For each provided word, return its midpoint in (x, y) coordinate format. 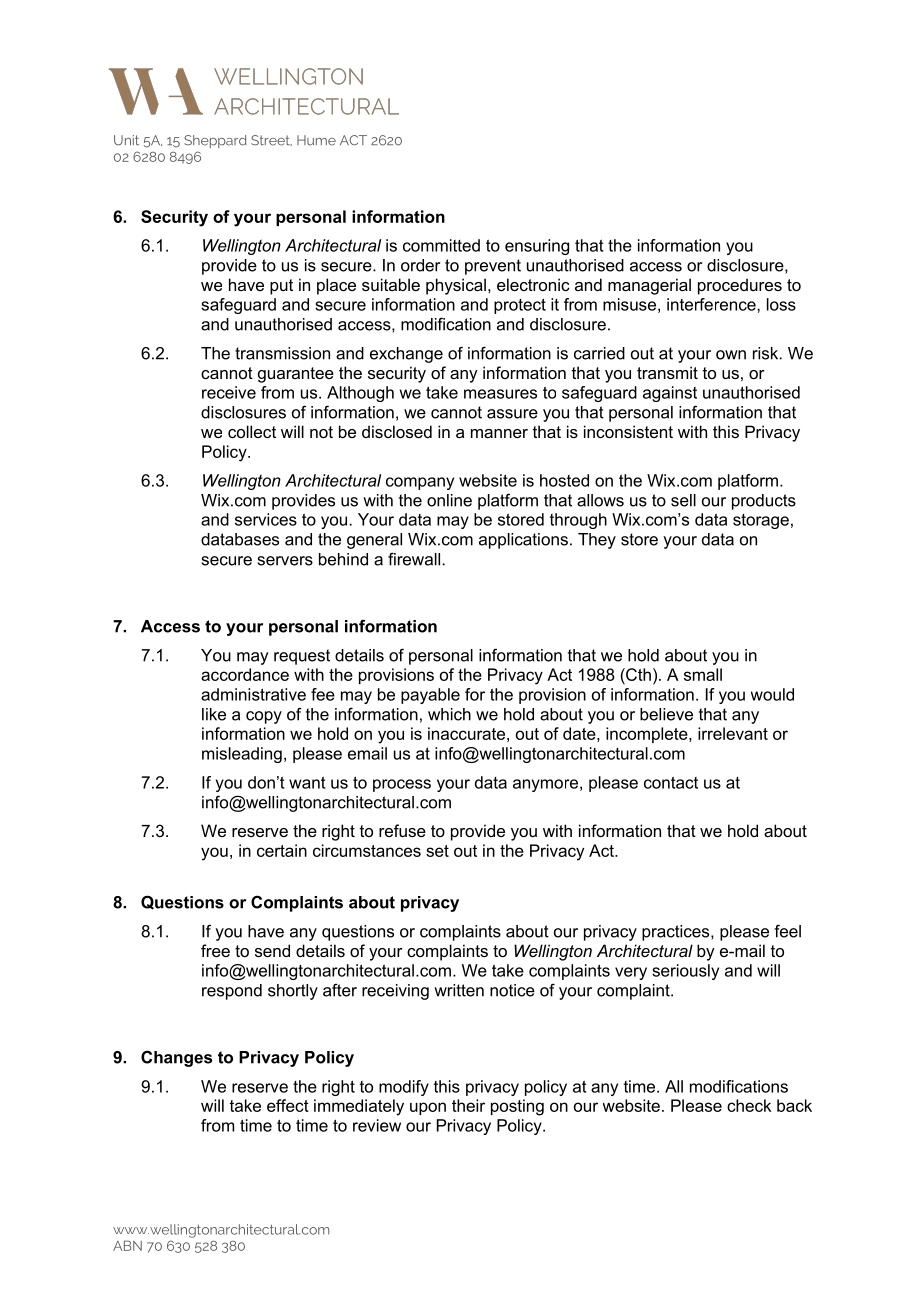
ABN (127, 1245)
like (214, 714)
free (215, 950)
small (703, 674)
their (468, 1105)
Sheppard (215, 141)
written (459, 990)
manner (499, 433)
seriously (685, 972)
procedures (740, 286)
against (670, 394)
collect (252, 431)
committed (441, 245)
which (449, 714)
